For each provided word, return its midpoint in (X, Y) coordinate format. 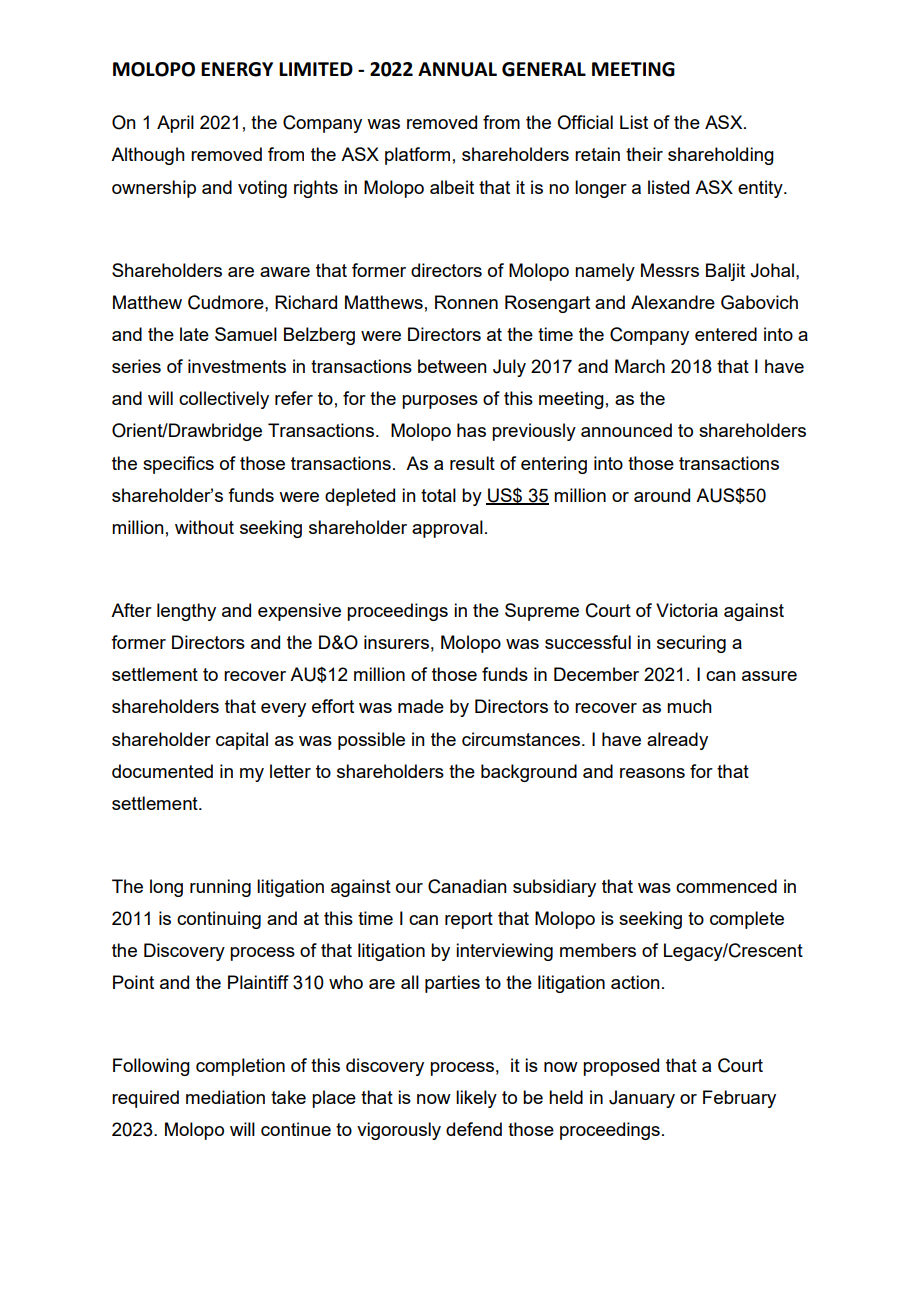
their (644, 154)
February (739, 1099)
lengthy (186, 612)
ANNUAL (457, 69)
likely (476, 1099)
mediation (225, 1097)
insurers (396, 642)
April (175, 124)
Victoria (687, 610)
